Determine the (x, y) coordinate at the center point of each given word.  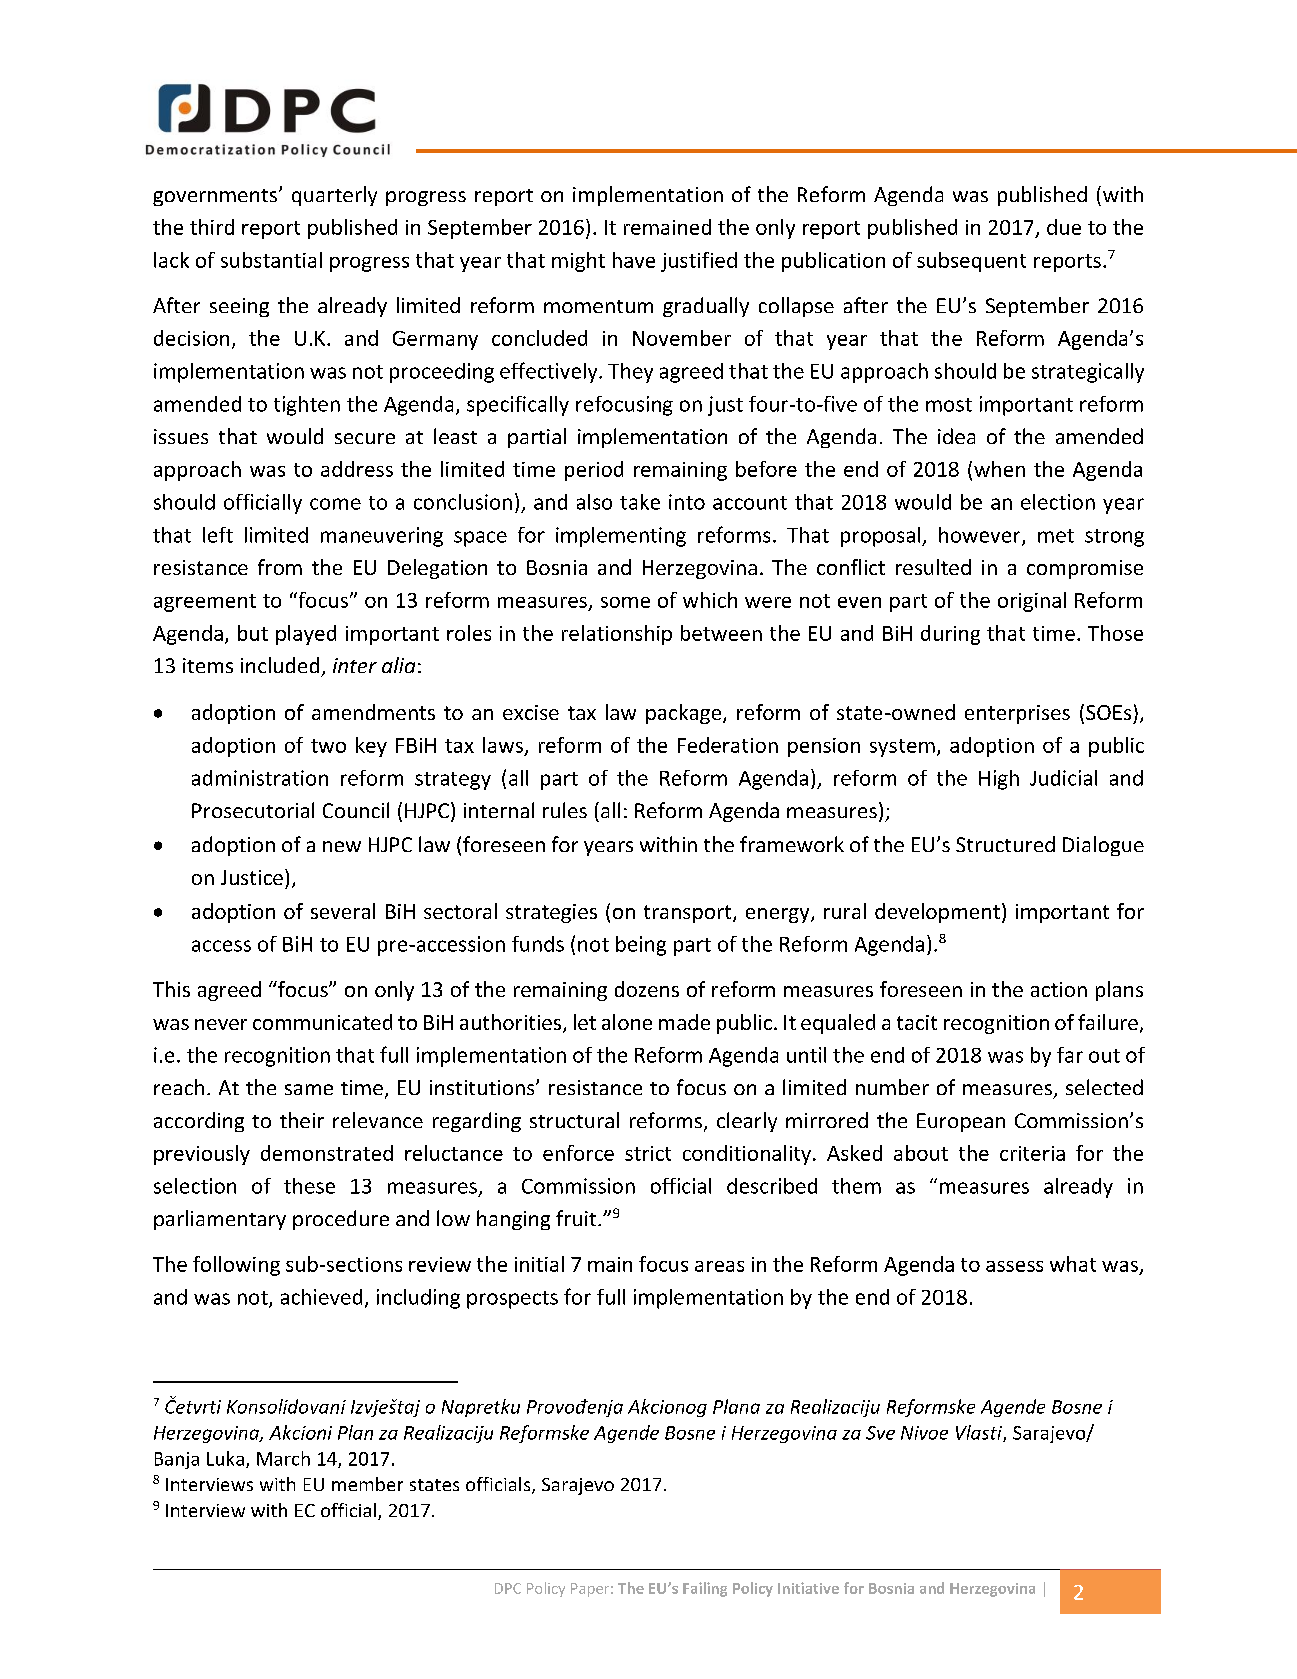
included (280, 665)
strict (648, 1153)
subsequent (971, 262)
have (634, 260)
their (302, 1120)
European (961, 1122)
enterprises (1017, 714)
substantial (271, 260)
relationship (617, 635)
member (367, 1484)
